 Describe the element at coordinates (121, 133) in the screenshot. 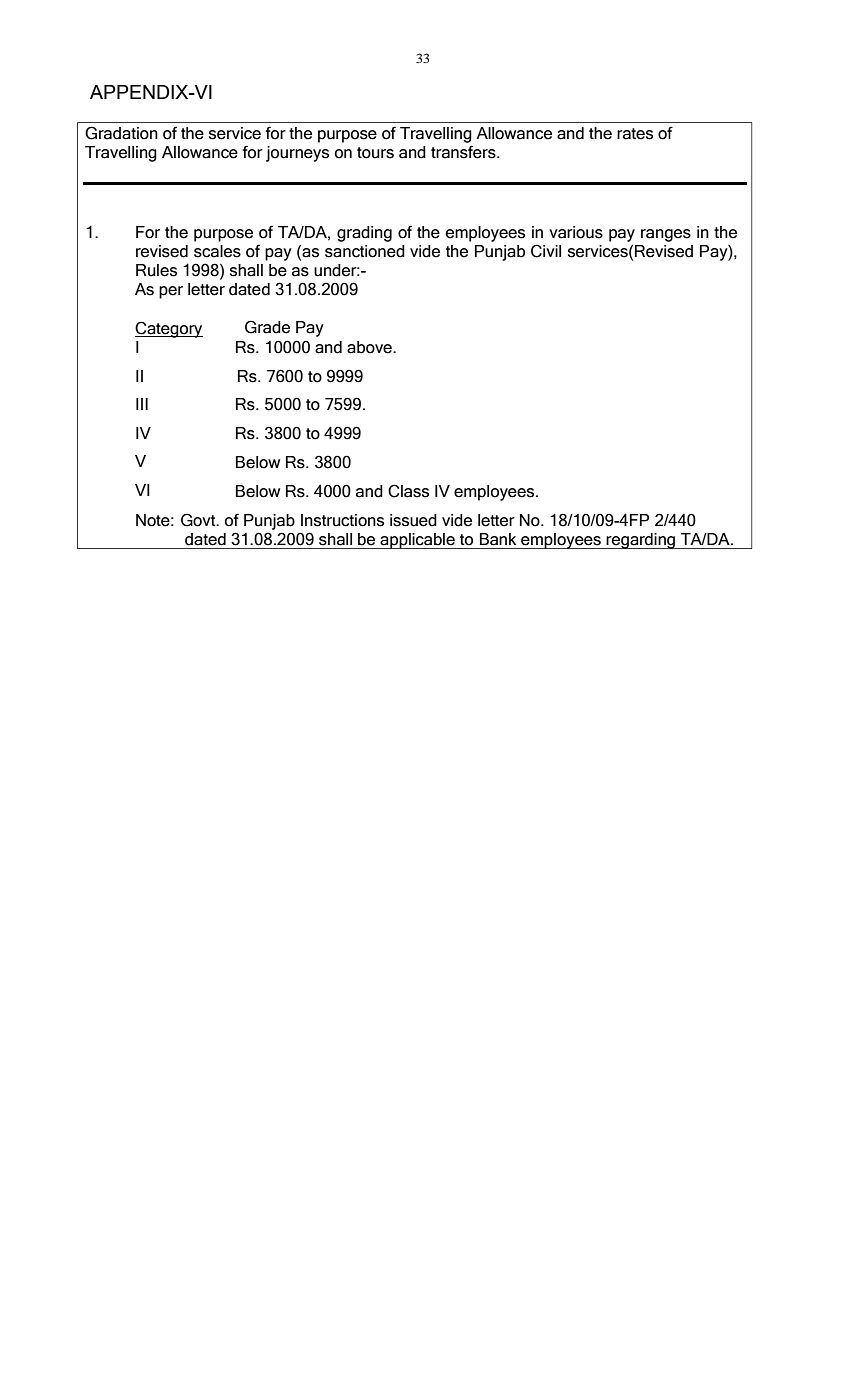

I see `Gradation` at that location.
